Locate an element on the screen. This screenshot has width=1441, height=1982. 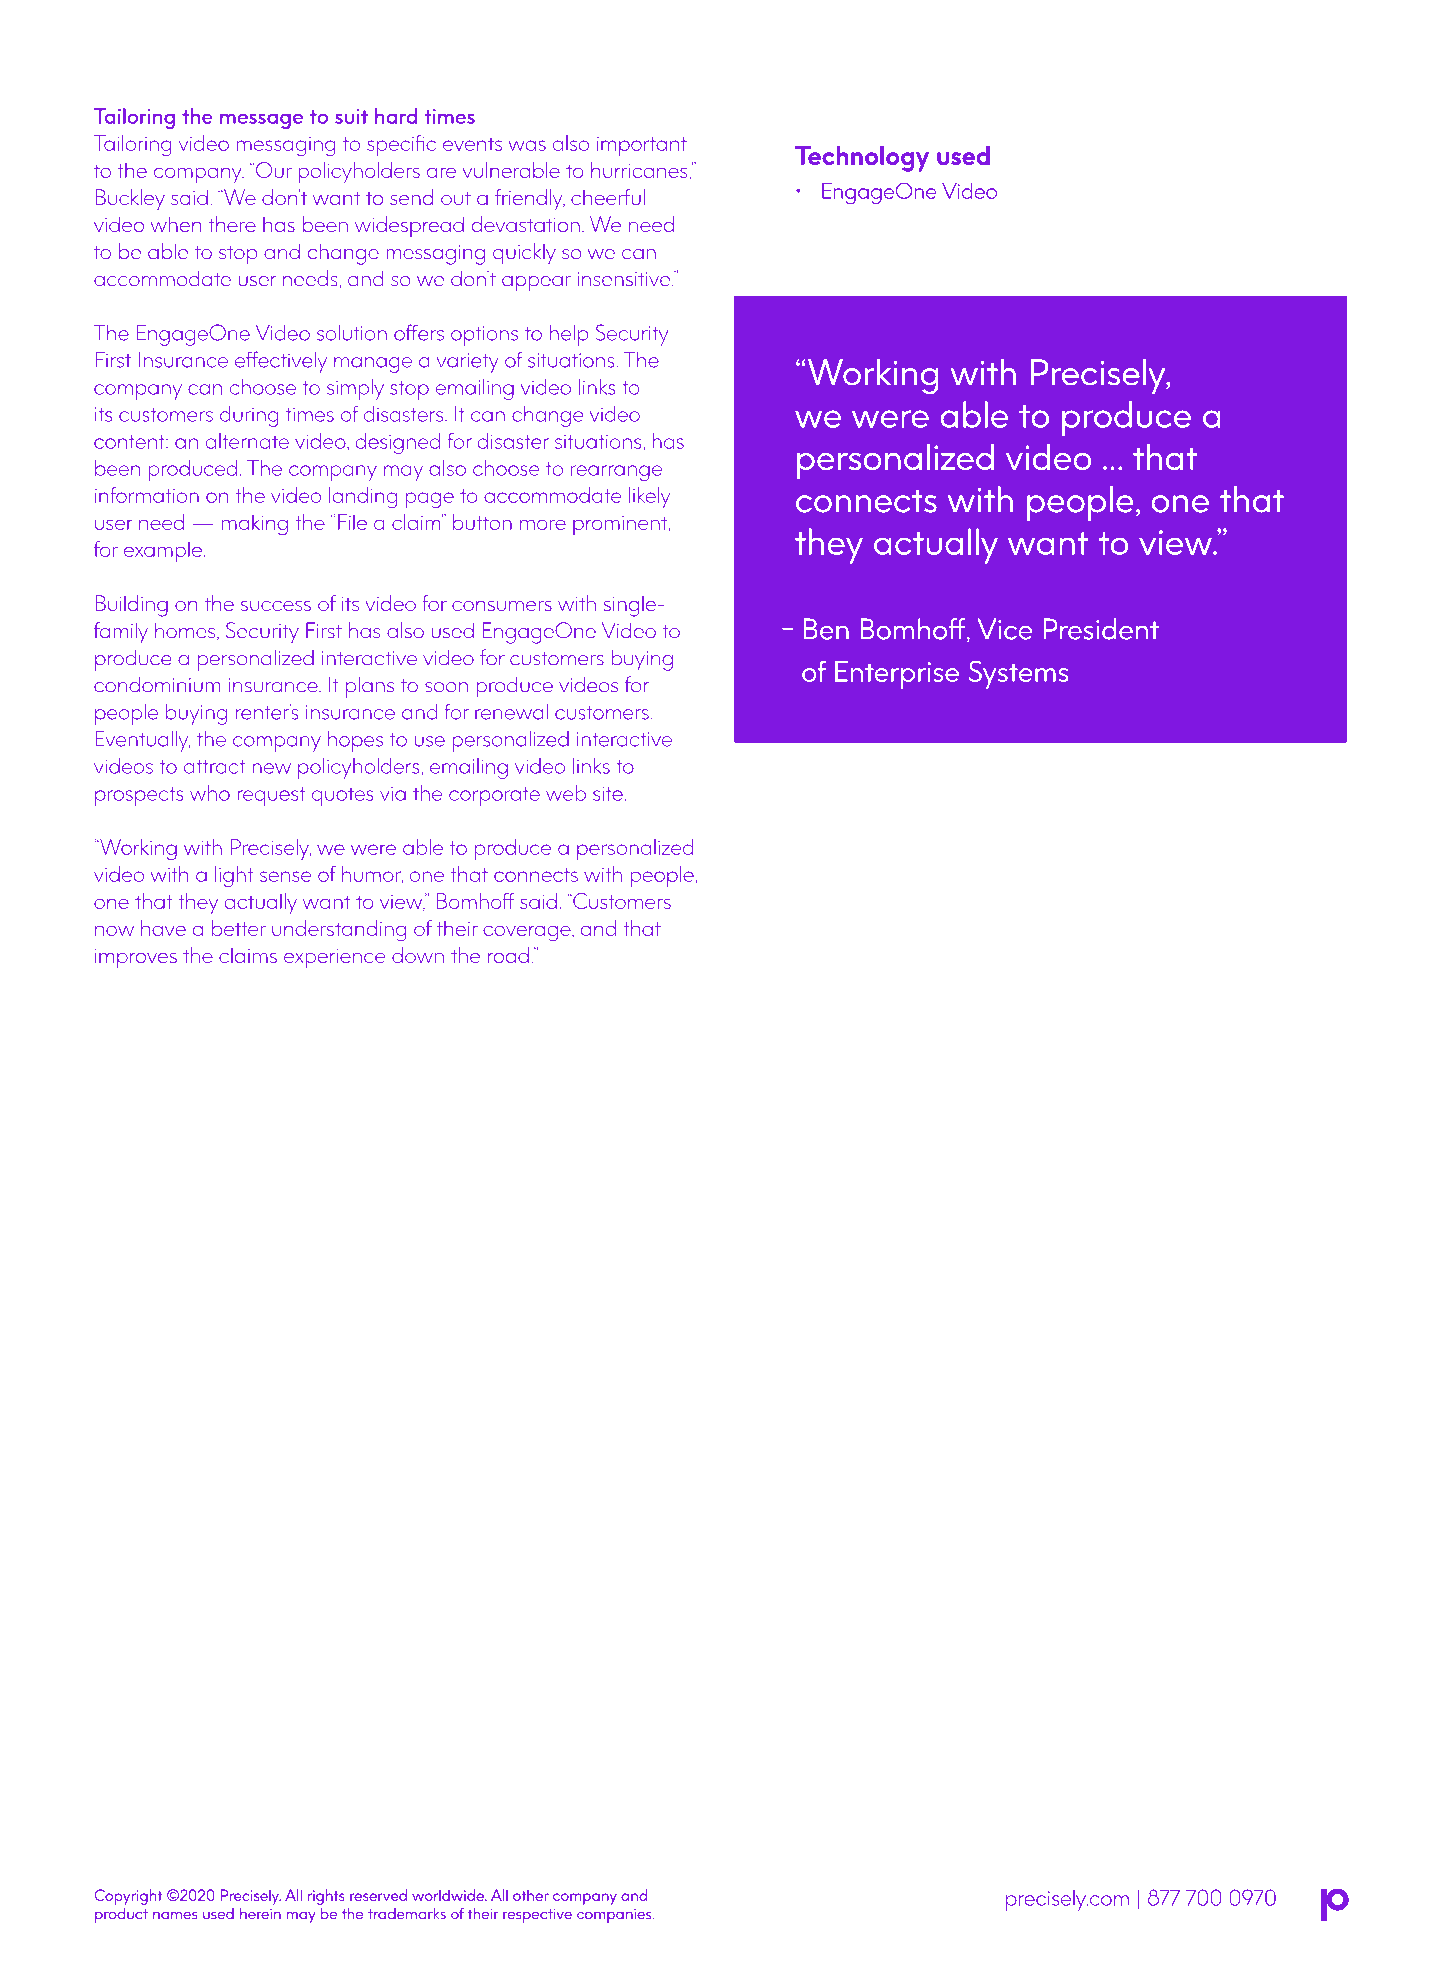
cheerful is located at coordinates (608, 197).
